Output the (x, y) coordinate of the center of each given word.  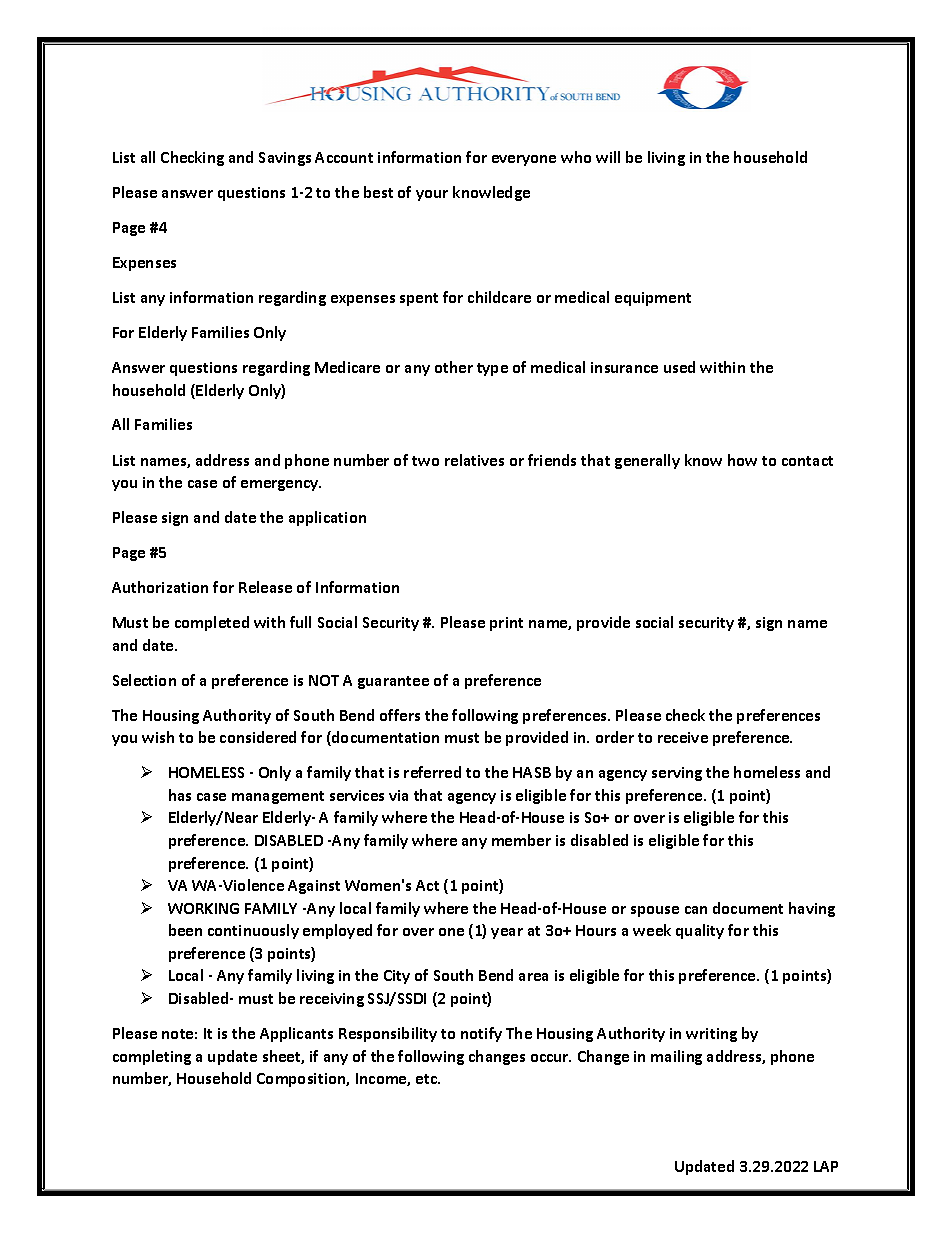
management (278, 797)
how (742, 460)
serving (677, 774)
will (608, 157)
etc (428, 1079)
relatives (474, 460)
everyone (524, 160)
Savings (285, 159)
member (521, 840)
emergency (281, 485)
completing (152, 1057)
